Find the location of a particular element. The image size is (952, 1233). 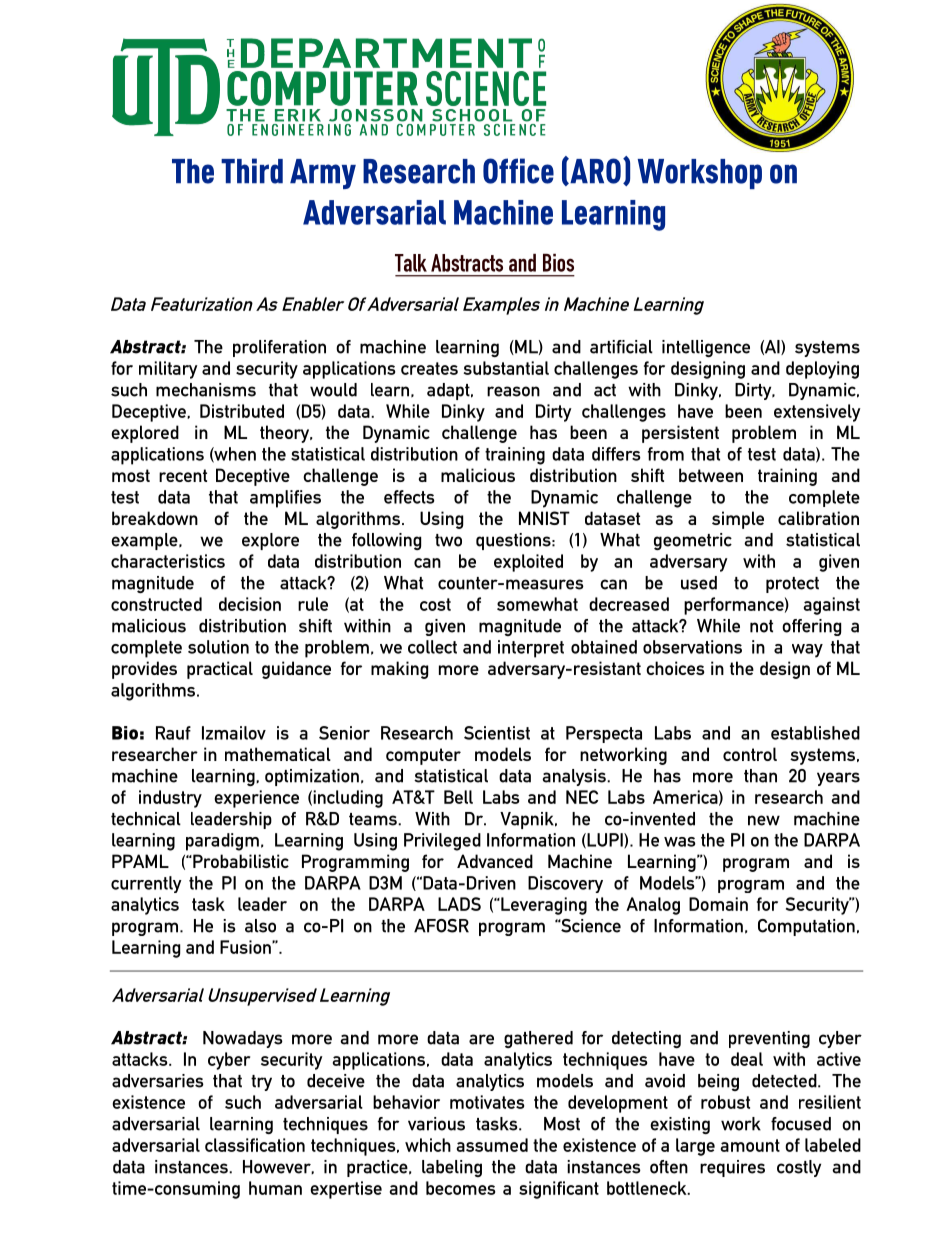

decision is located at coordinates (250, 604).
